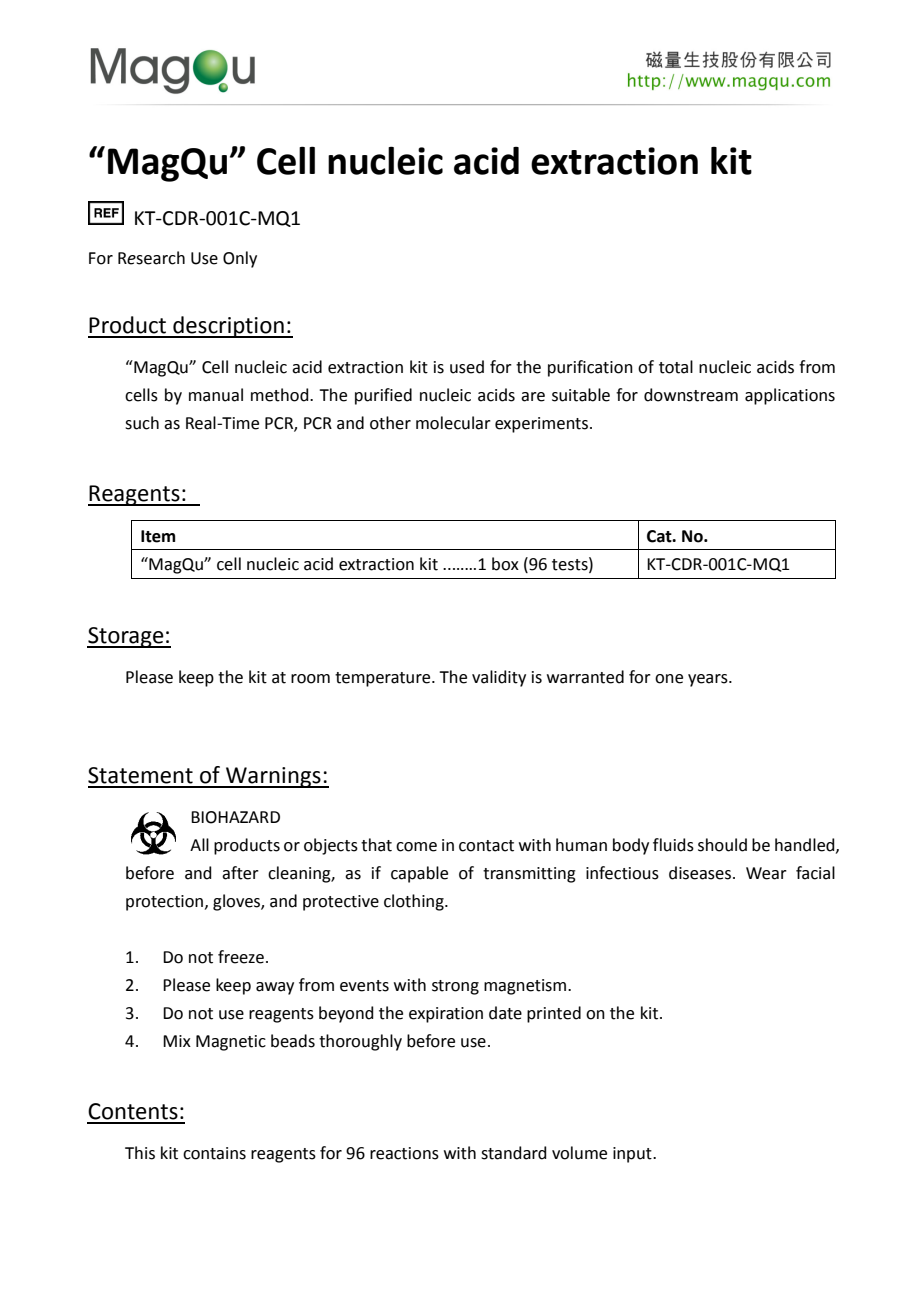 The width and height of the screenshot is (924, 1308). What do you see at coordinates (240, 259) in the screenshot?
I see `Only` at bounding box center [240, 259].
